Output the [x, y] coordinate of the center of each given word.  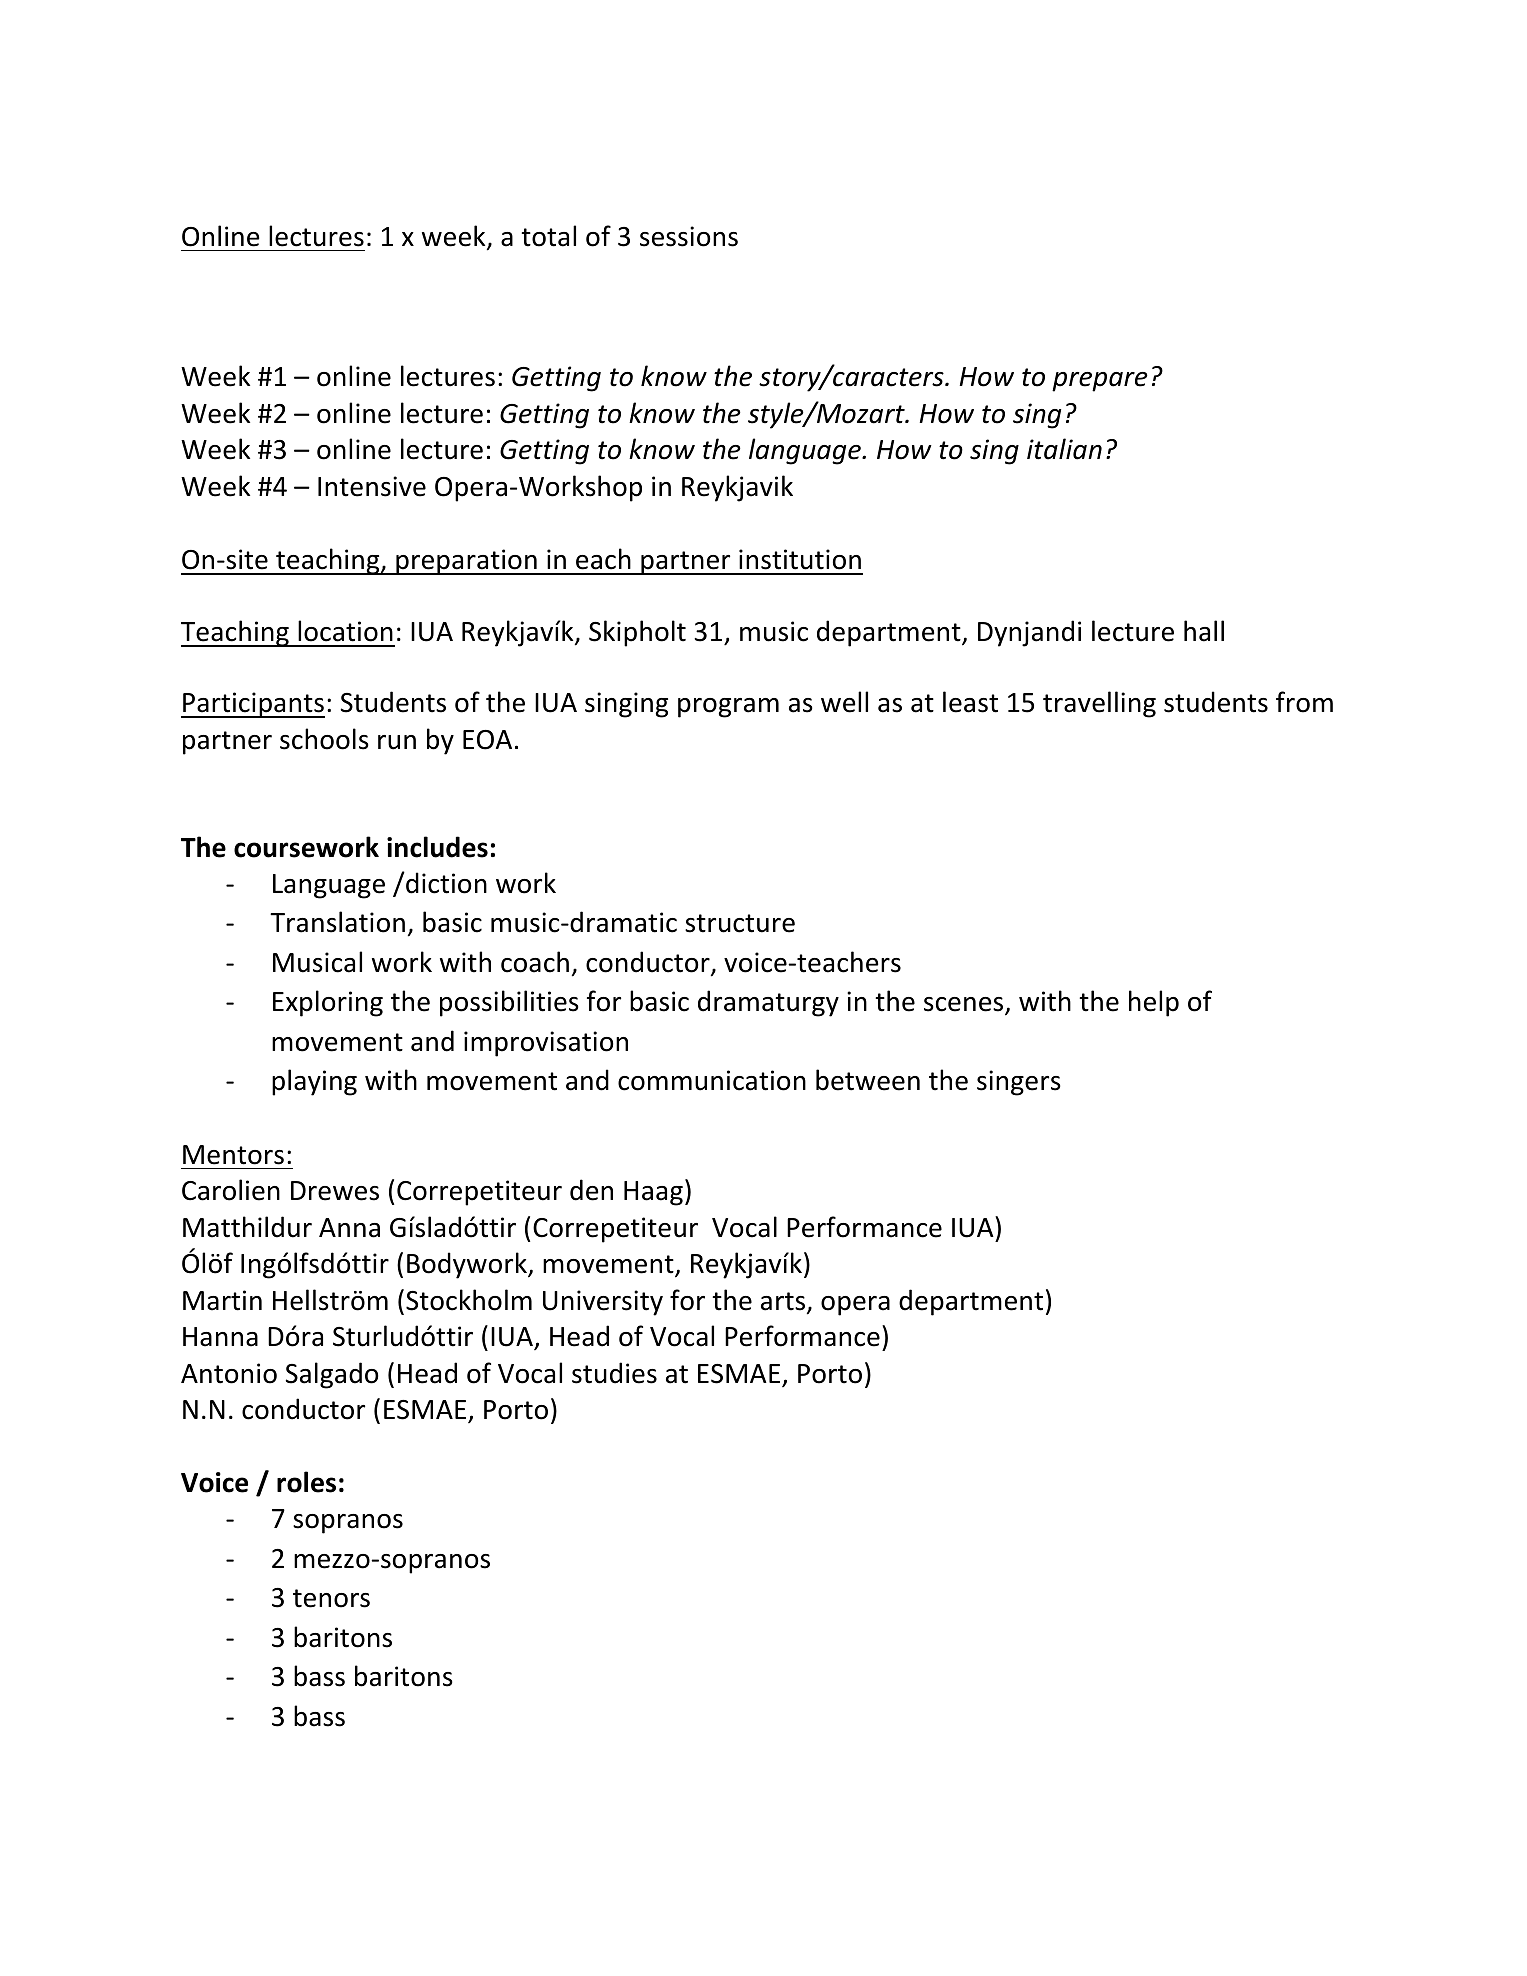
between [868, 1080]
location [345, 631]
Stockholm [469, 1300]
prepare [1100, 382]
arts [784, 1302]
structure [740, 923]
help [1154, 1003]
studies [614, 1373]
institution [800, 559]
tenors [331, 1598]
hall [1204, 631]
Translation [337, 922]
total [548, 236]
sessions [689, 236]
